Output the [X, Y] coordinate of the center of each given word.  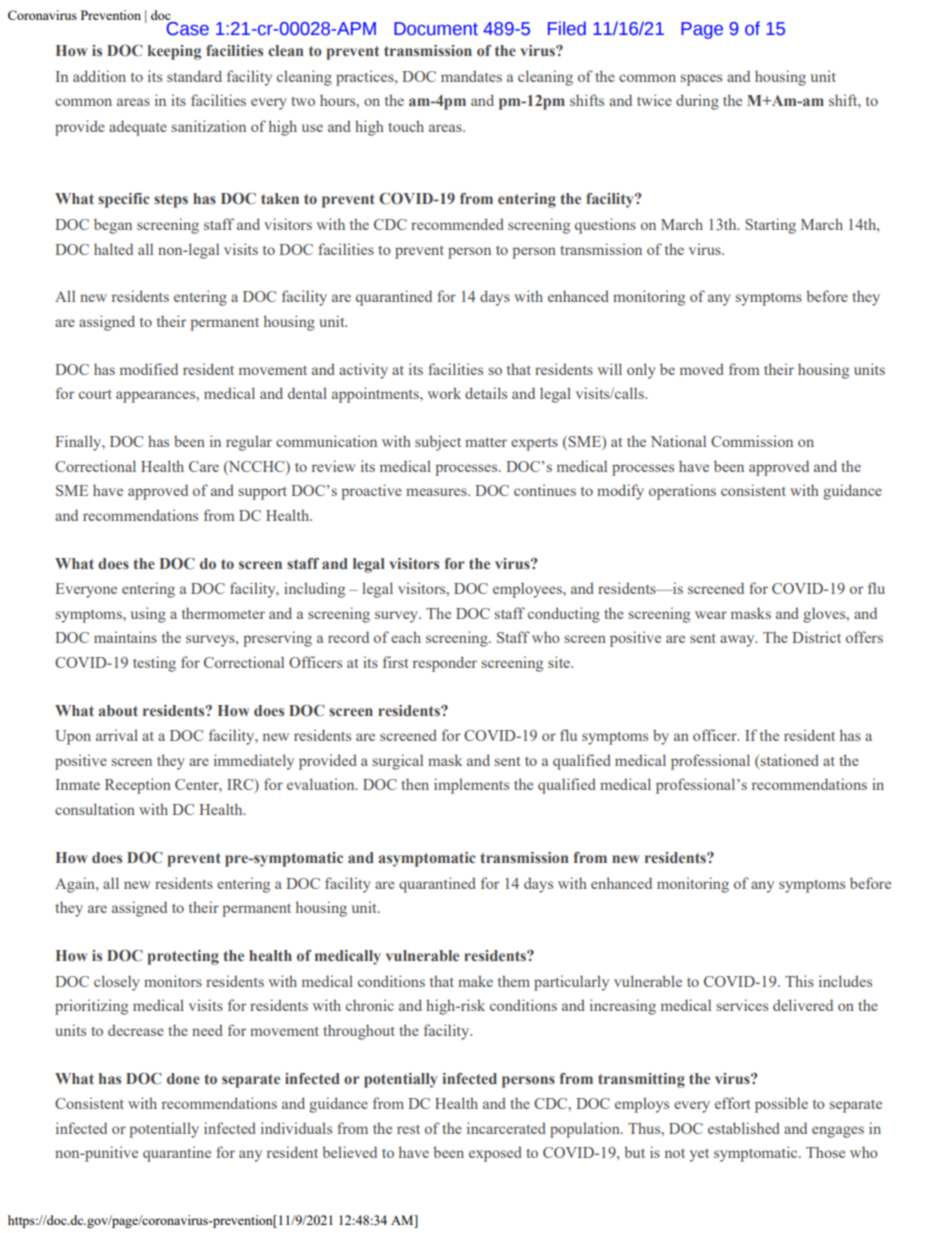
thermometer [223, 613]
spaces [701, 80]
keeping [174, 52]
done [183, 1078]
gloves [825, 615]
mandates [471, 76]
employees [528, 590]
